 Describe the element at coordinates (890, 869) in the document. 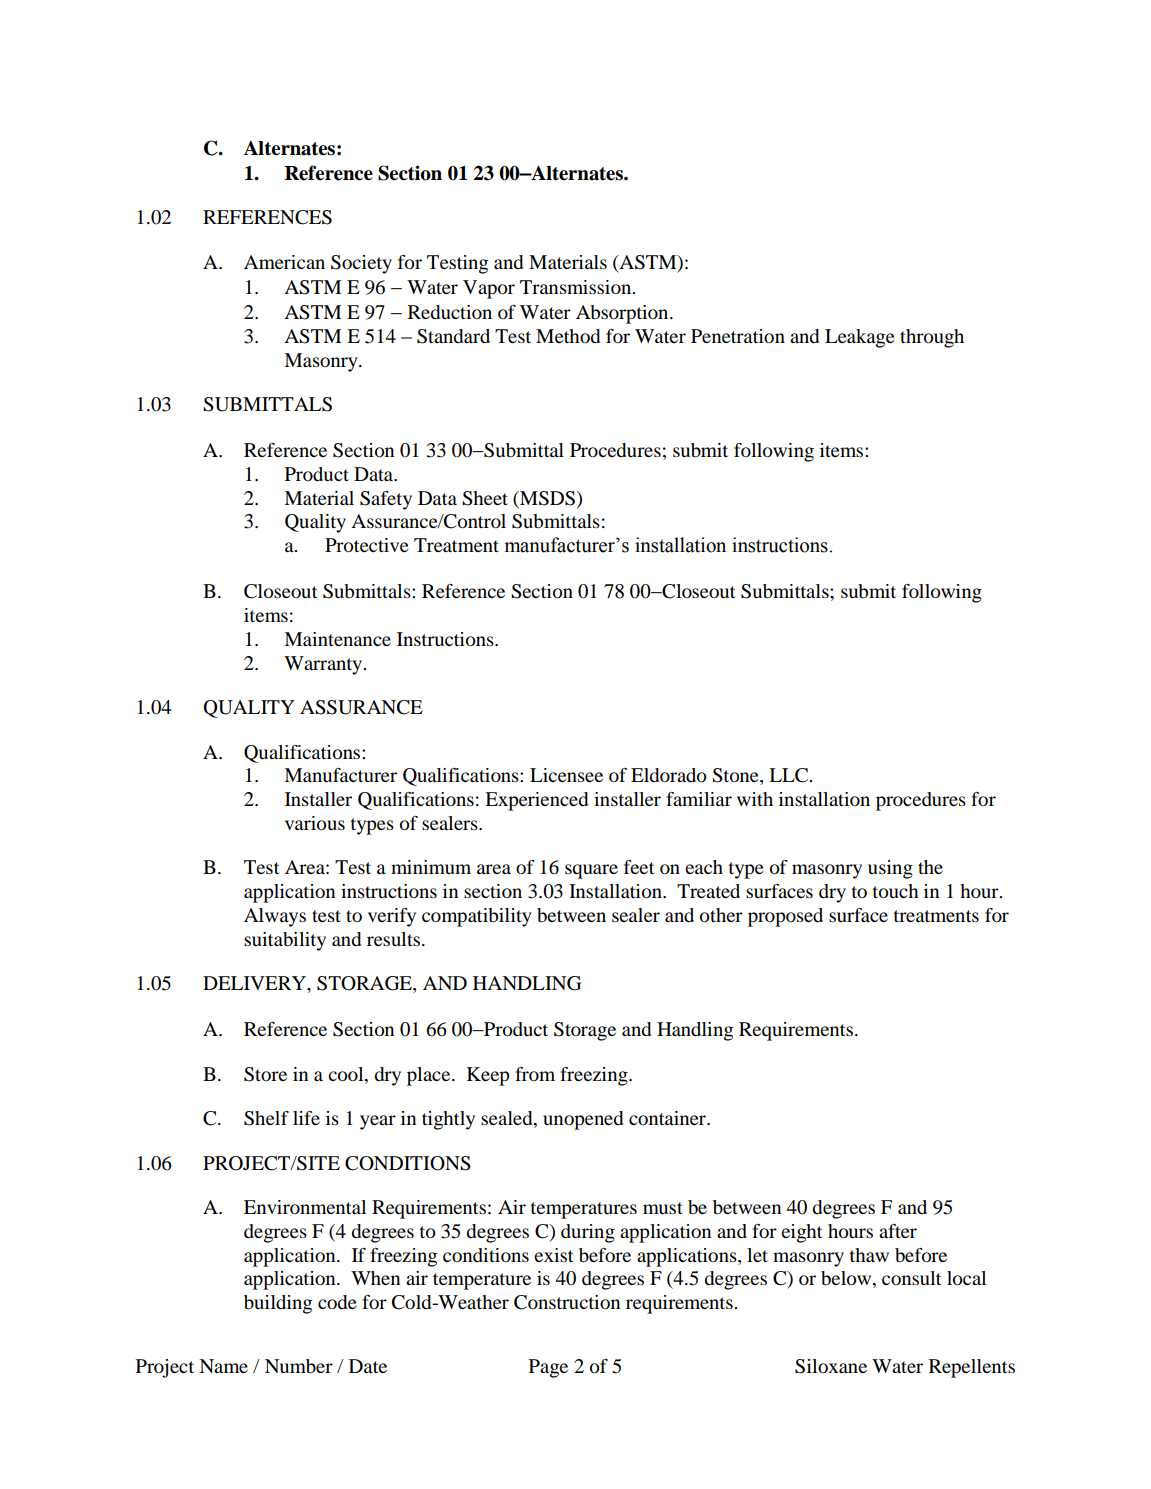

I see `using` at that location.
